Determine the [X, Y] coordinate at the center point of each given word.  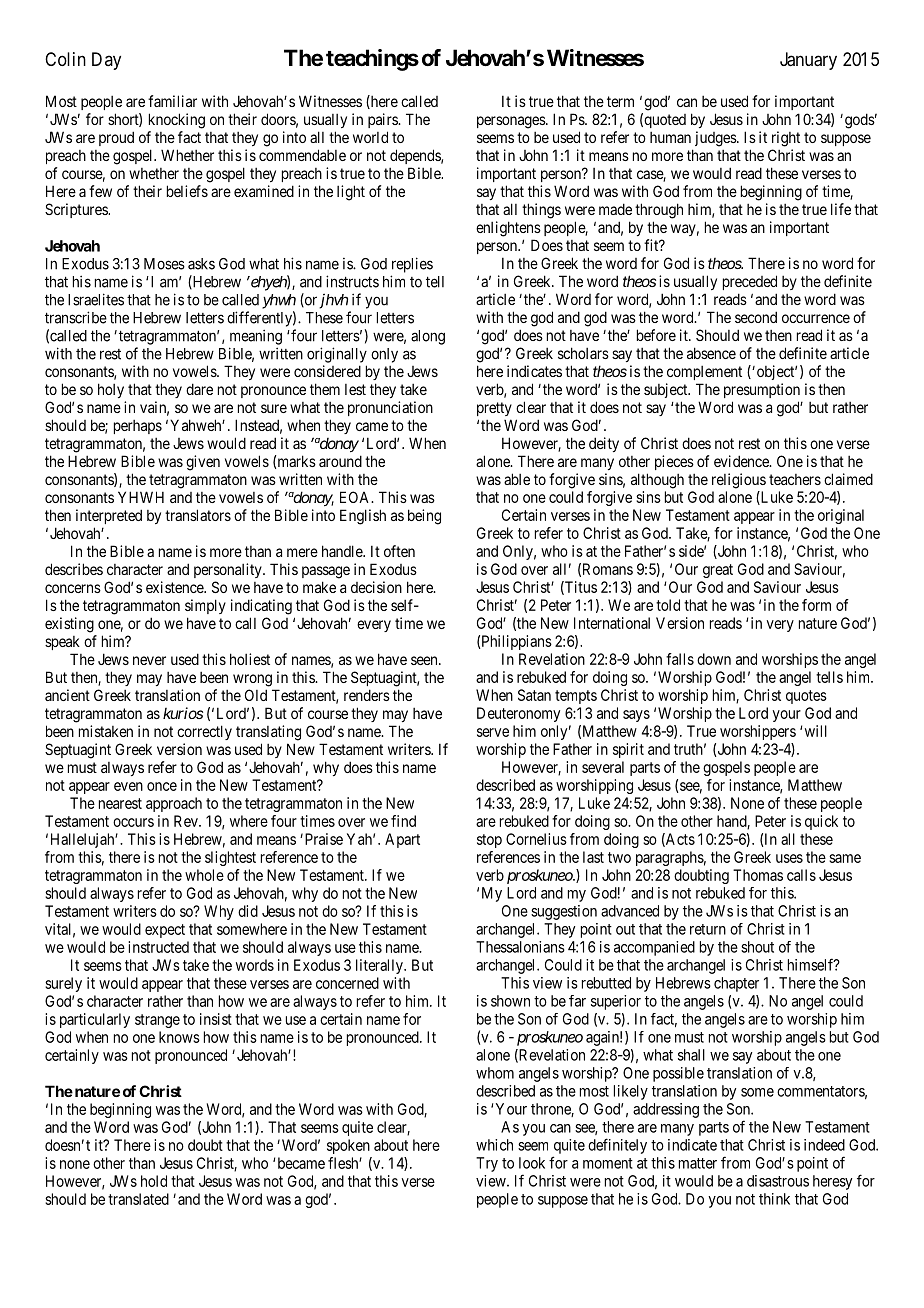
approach [174, 804]
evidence [742, 461]
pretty [494, 409]
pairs [383, 120]
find [403, 821]
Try [487, 1164]
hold [154, 1181]
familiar [172, 101]
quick [821, 822]
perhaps [138, 427]
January [808, 61]
